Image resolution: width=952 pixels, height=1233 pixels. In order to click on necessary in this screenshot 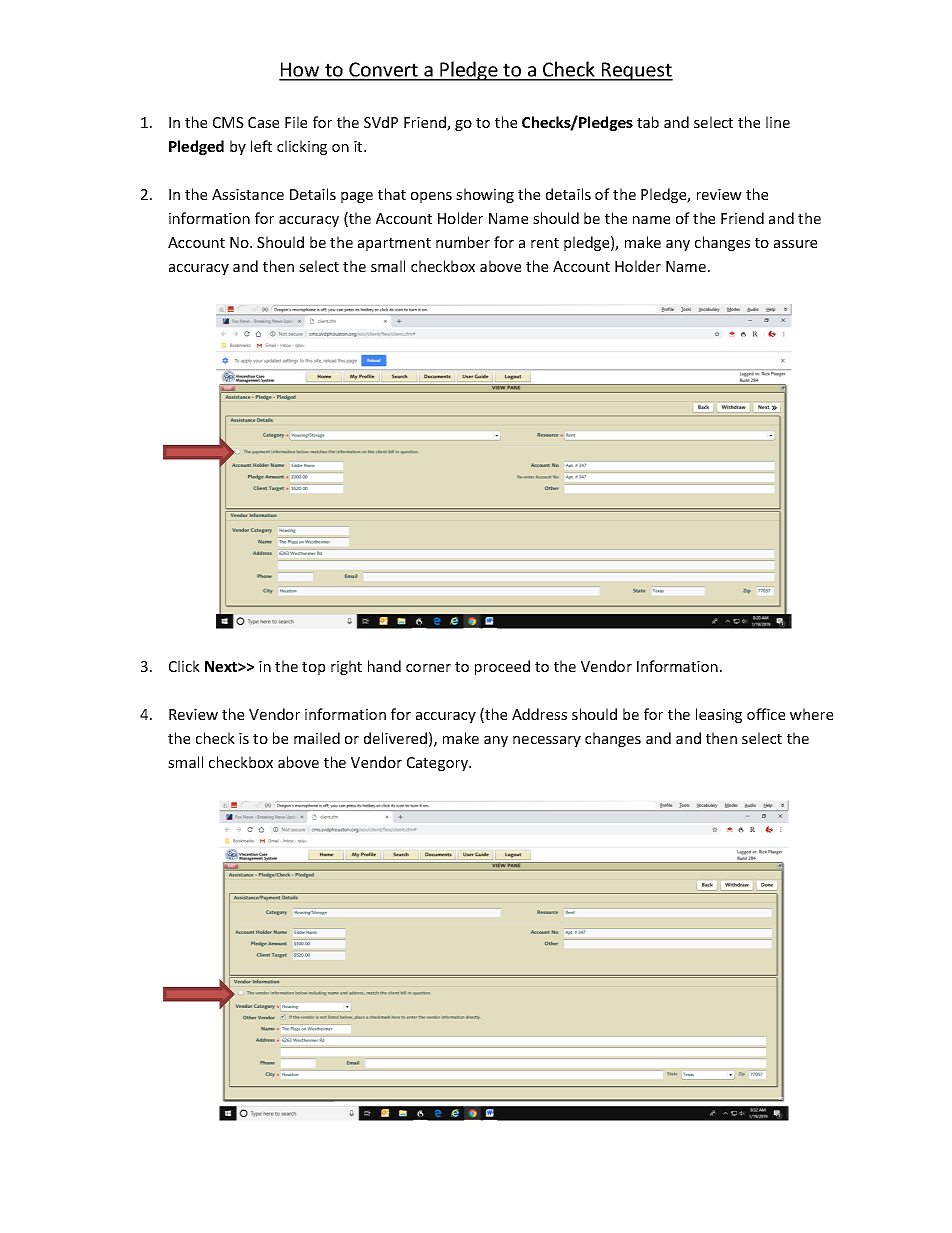, I will do `click(547, 741)`.
